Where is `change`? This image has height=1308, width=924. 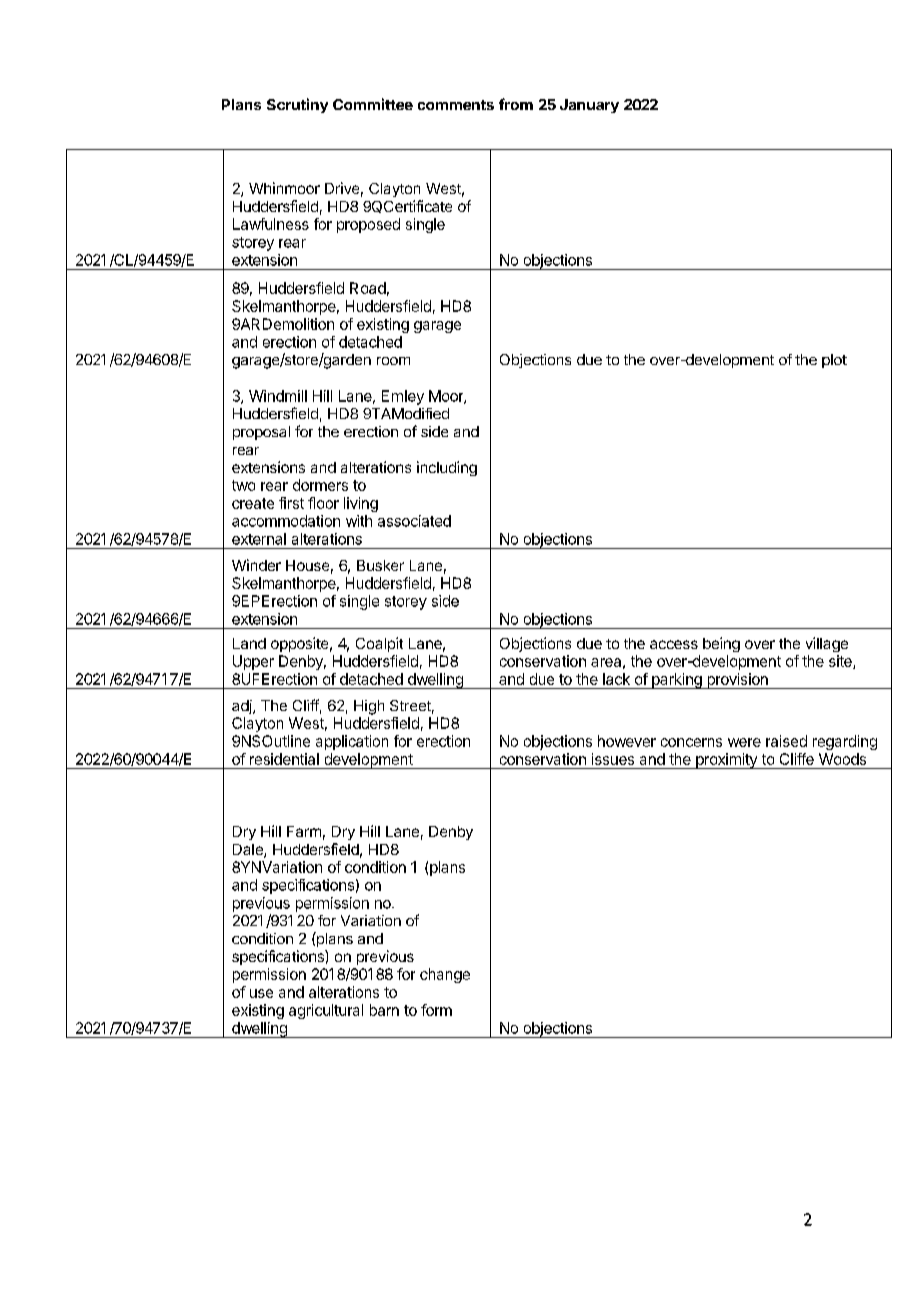
change is located at coordinates (445, 975).
